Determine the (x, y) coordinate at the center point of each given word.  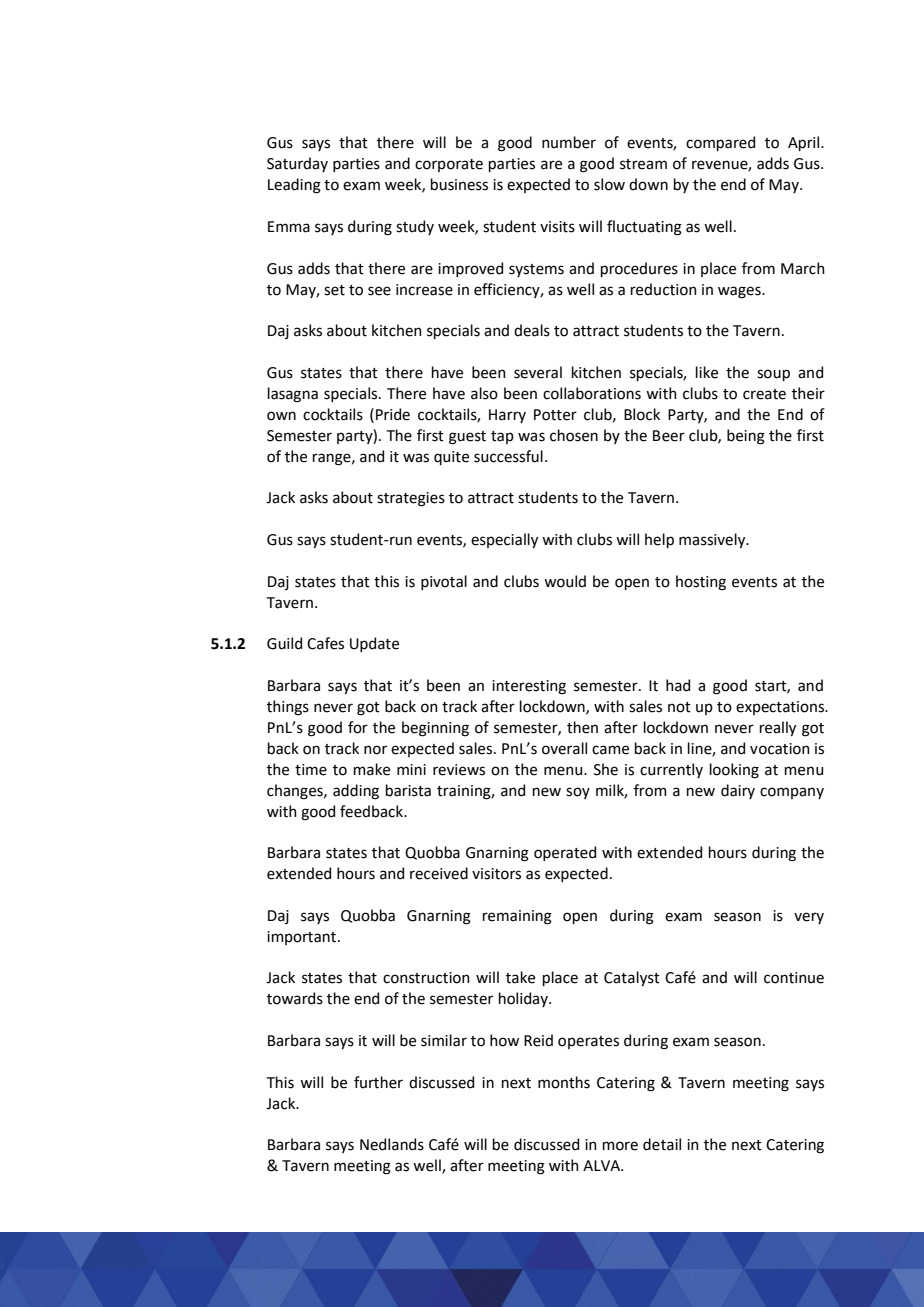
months (564, 1082)
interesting (529, 687)
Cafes (325, 643)
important (303, 938)
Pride (393, 414)
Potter (555, 415)
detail (662, 1144)
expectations (781, 708)
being (746, 437)
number (569, 142)
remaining (517, 917)
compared (720, 143)
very (809, 918)
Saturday (297, 164)
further (378, 1082)
